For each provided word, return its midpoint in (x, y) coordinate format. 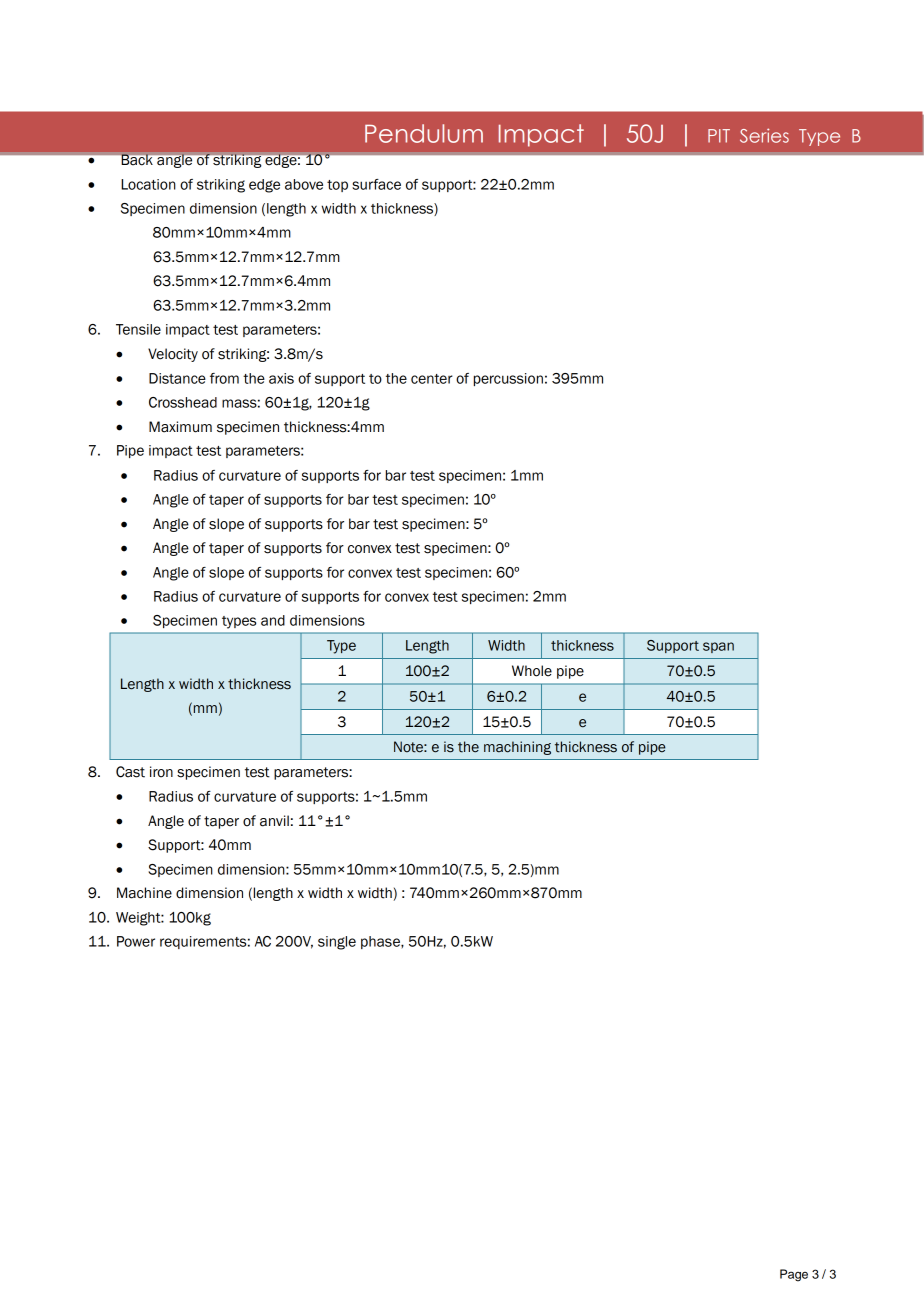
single (337, 943)
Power (136, 941)
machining (517, 748)
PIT (719, 136)
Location (148, 184)
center (432, 379)
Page (794, 1275)
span (718, 647)
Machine (144, 893)
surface (376, 184)
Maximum (180, 427)
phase (381, 942)
